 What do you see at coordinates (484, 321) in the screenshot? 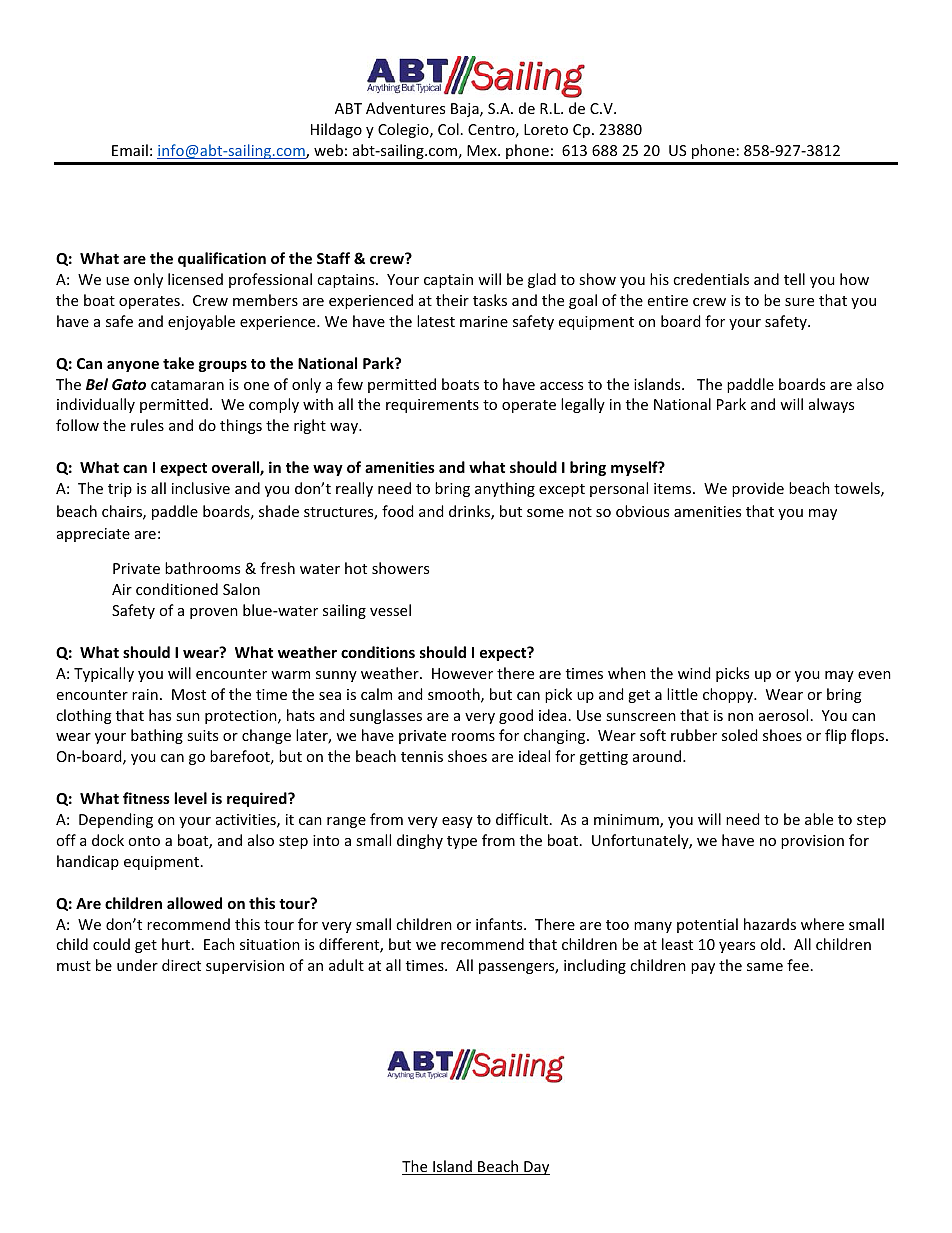
I see `marine` at bounding box center [484, 321].
